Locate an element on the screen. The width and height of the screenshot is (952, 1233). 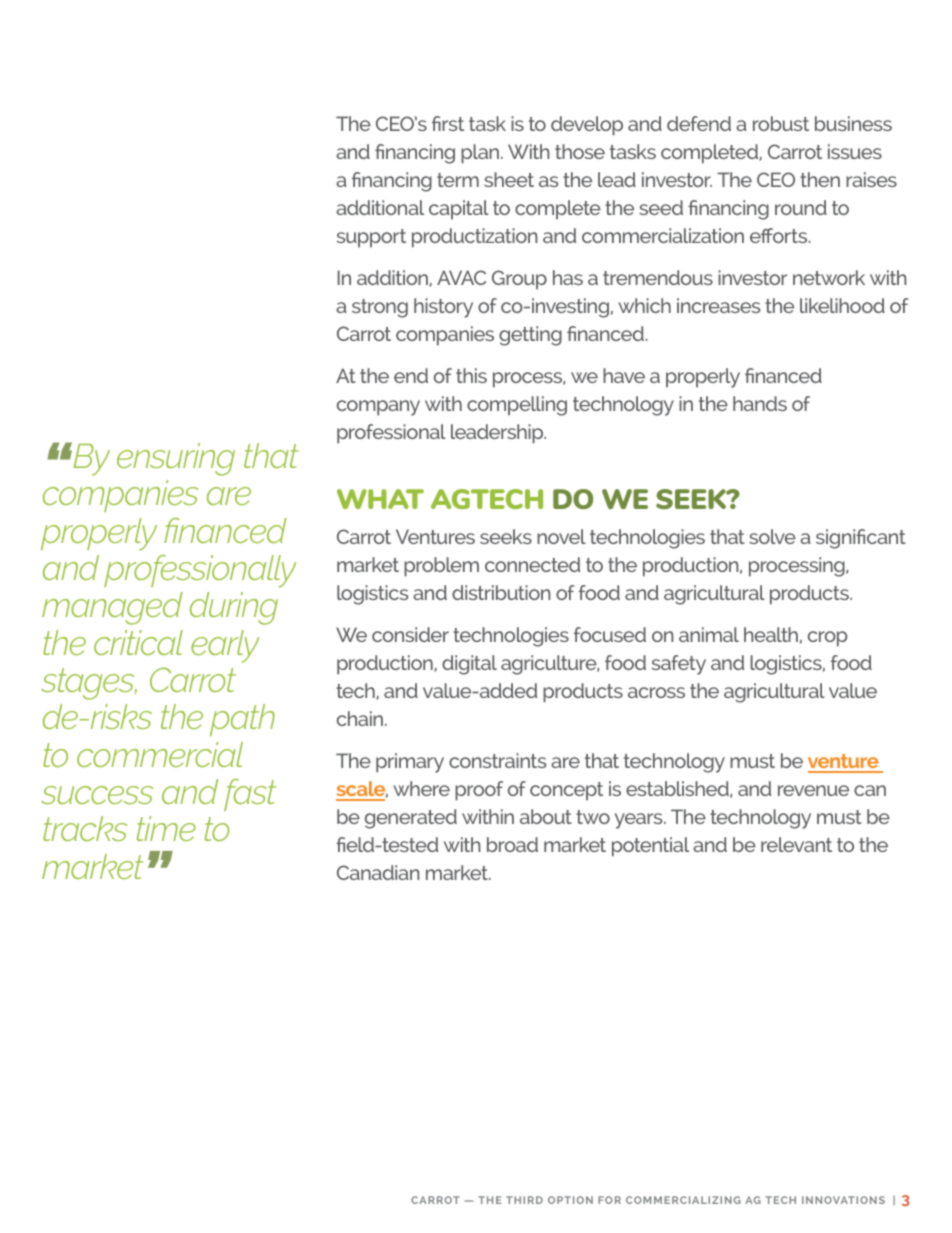
support is located at coordinates (371, 238).
